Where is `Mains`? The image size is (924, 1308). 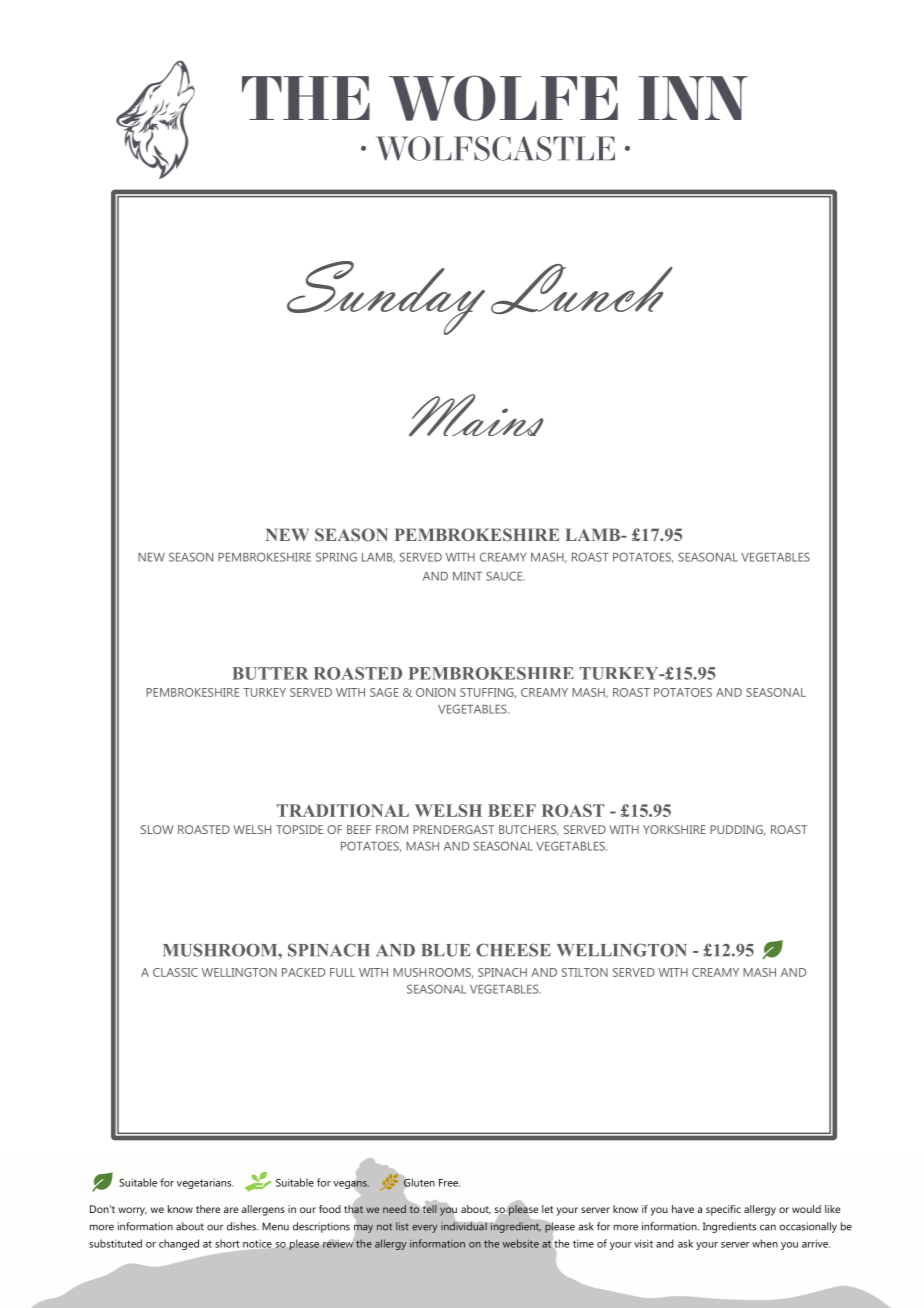 Mains is located at coordinates (476, 415).
